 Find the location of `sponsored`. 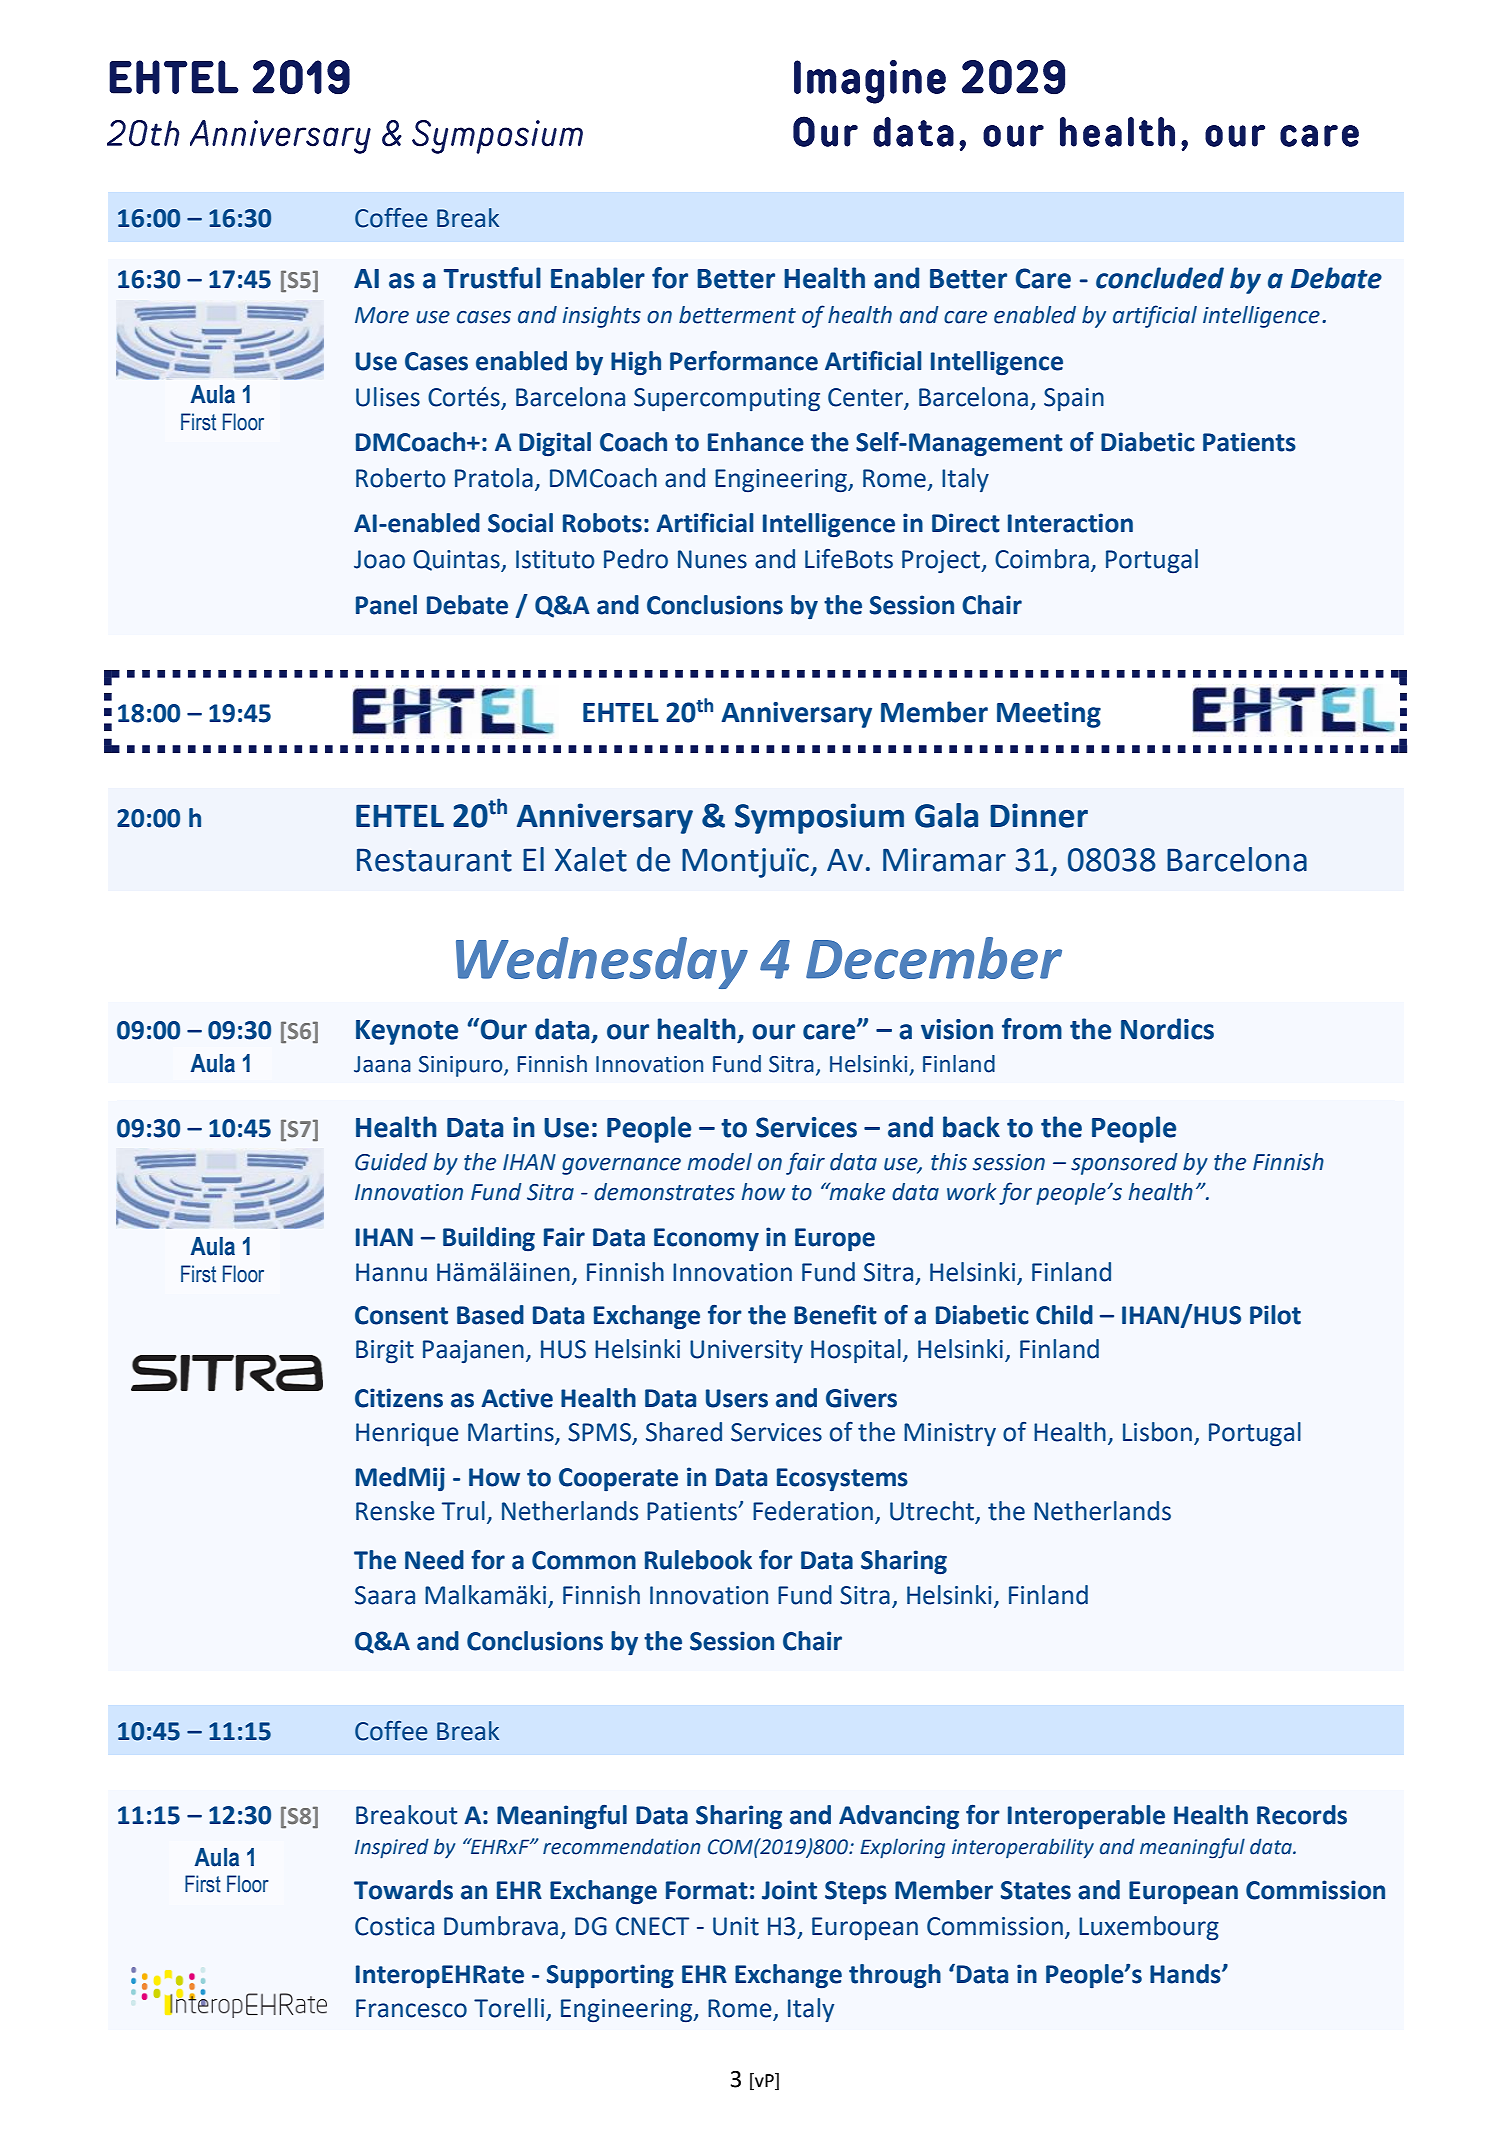

sponsored is located at coordinates (1124, 1164).
